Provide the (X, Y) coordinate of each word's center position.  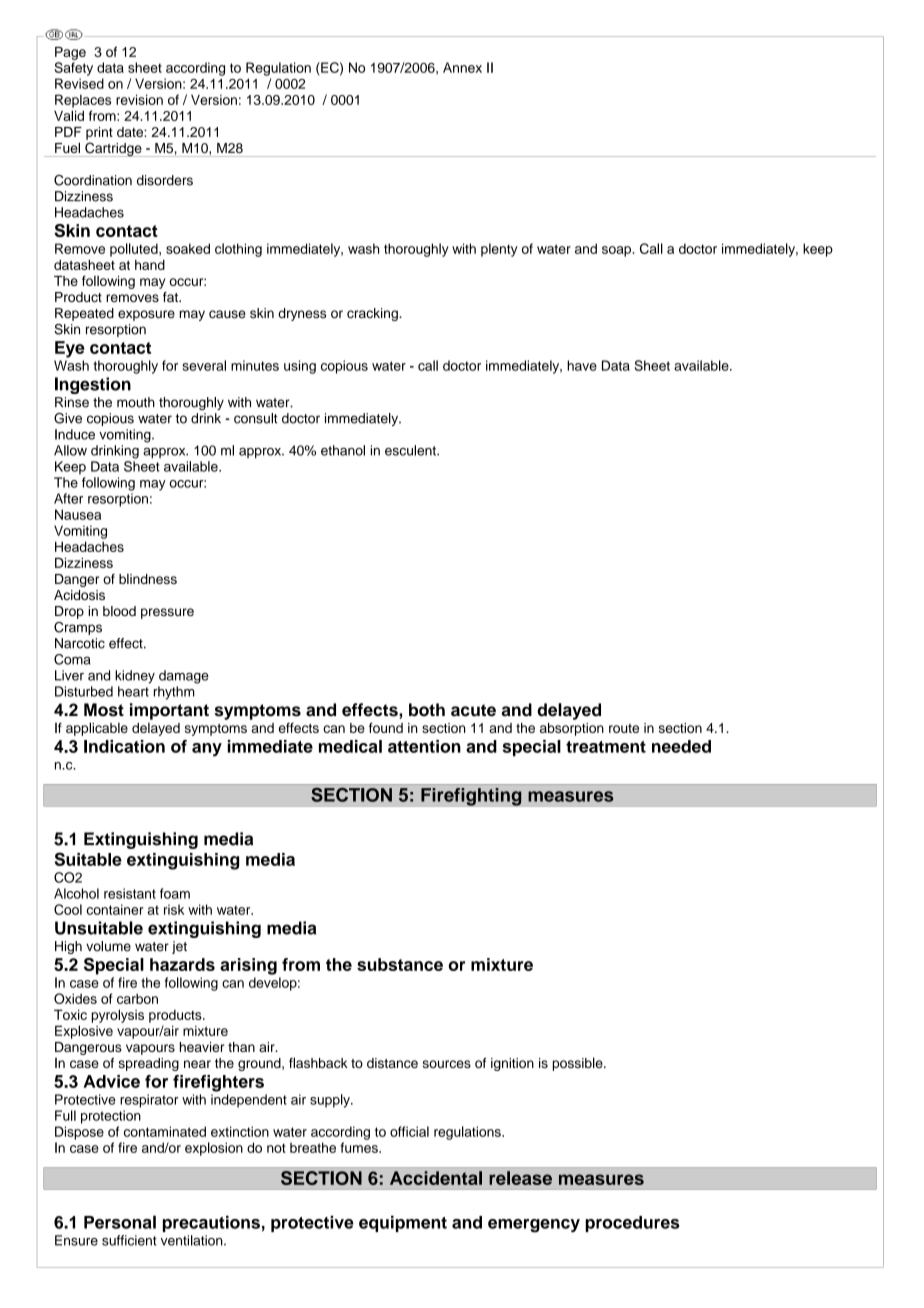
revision (139, 99)
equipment (403, 1223)
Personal (120, 1222)
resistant (130, 893)
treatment (606, 747)
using (300, 367)
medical (350, 746)
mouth (136, 402)
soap (616, 251)
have (582, 365)
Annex (462, 67)
